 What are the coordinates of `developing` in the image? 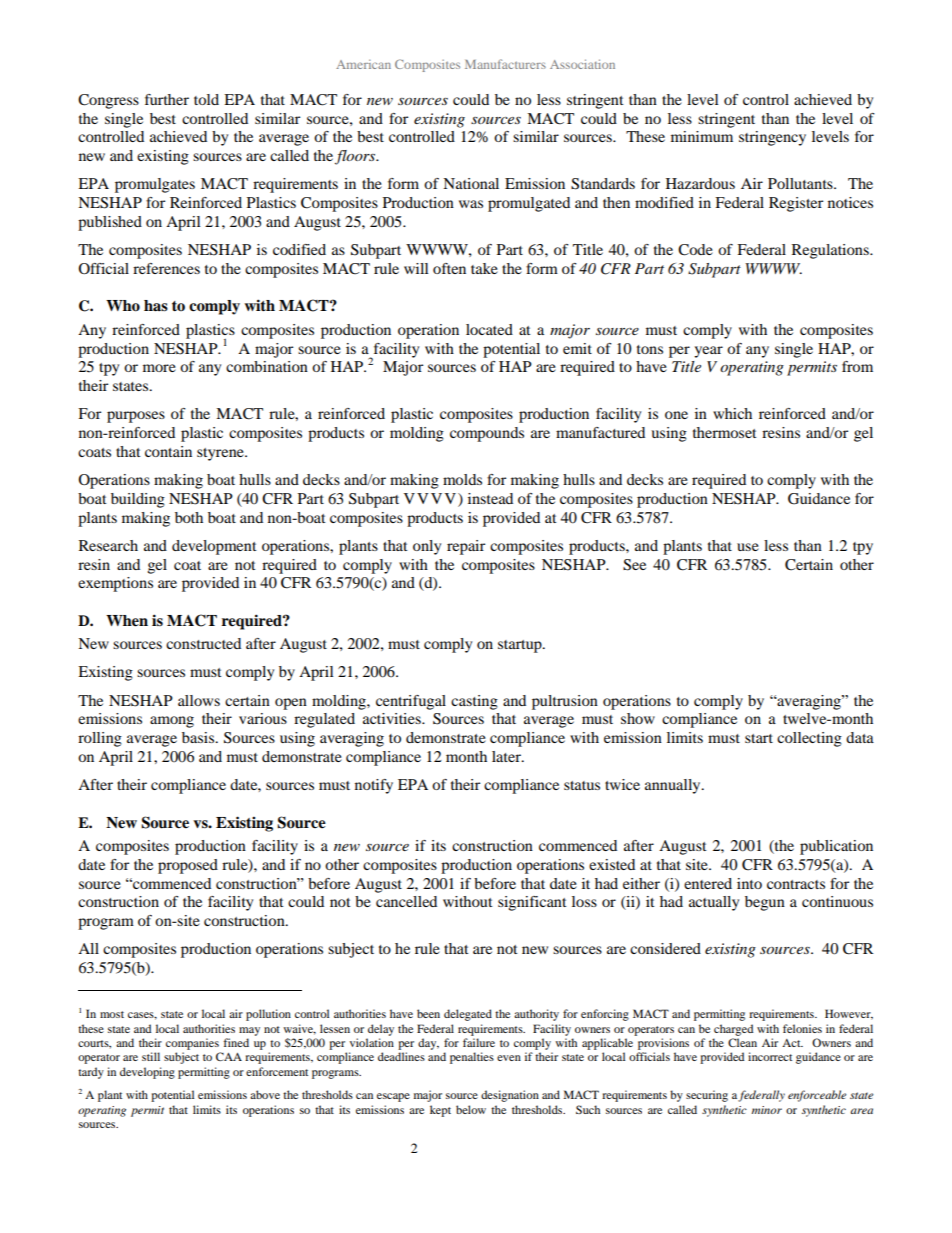 It's located at (147, 1073).
